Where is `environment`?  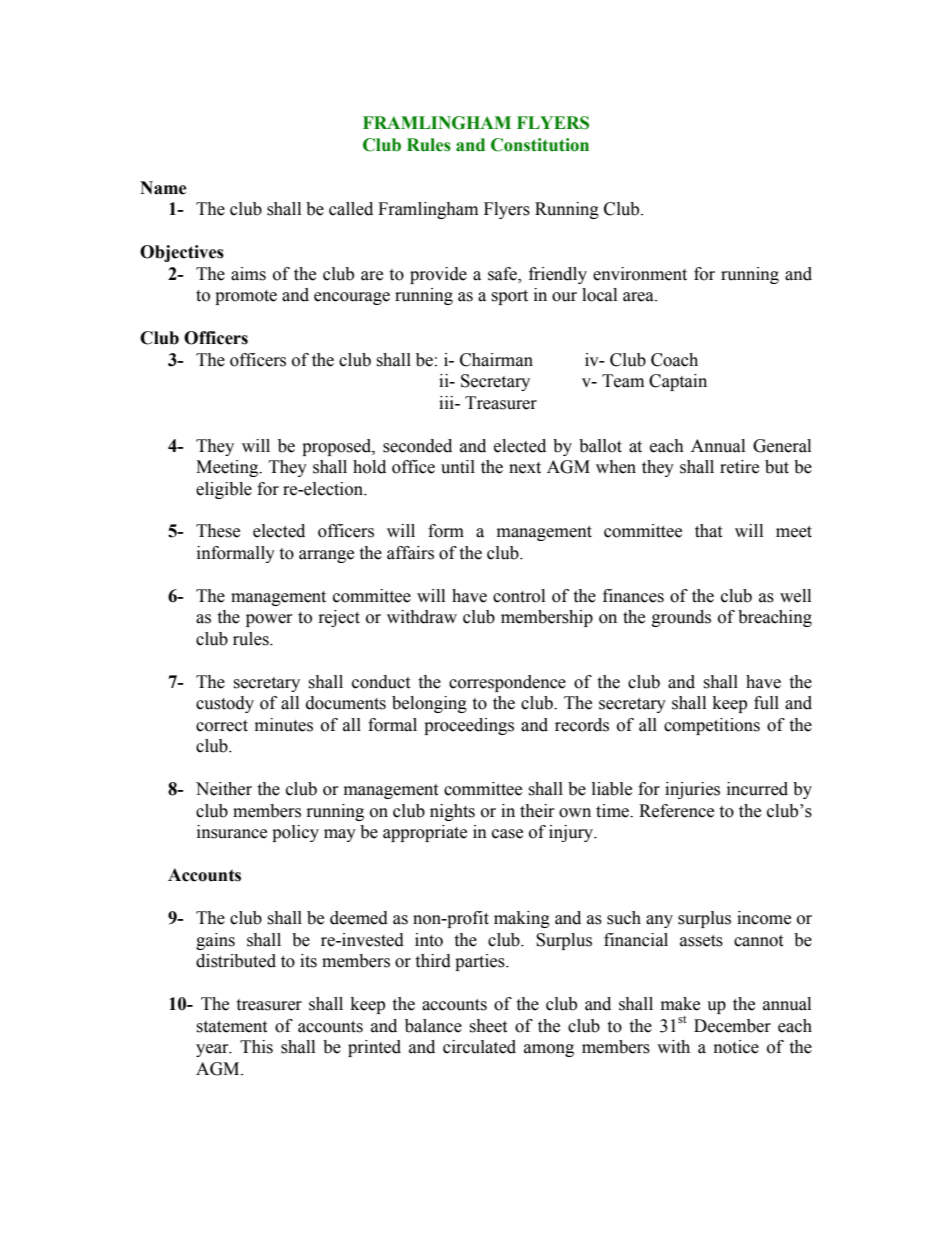 environment is located at coordinates (640, 274).
